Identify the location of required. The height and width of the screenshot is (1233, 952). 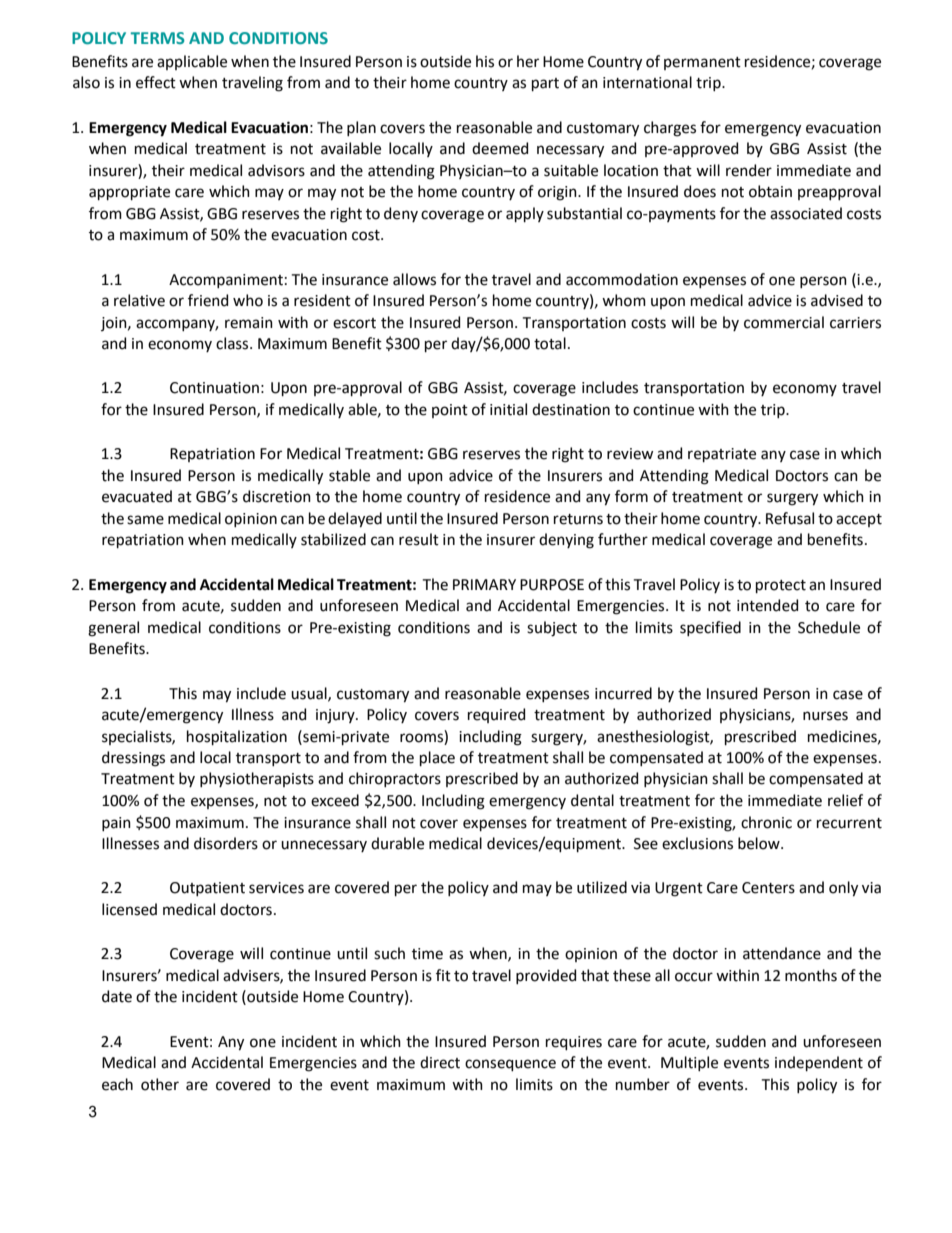
(496, 715).
